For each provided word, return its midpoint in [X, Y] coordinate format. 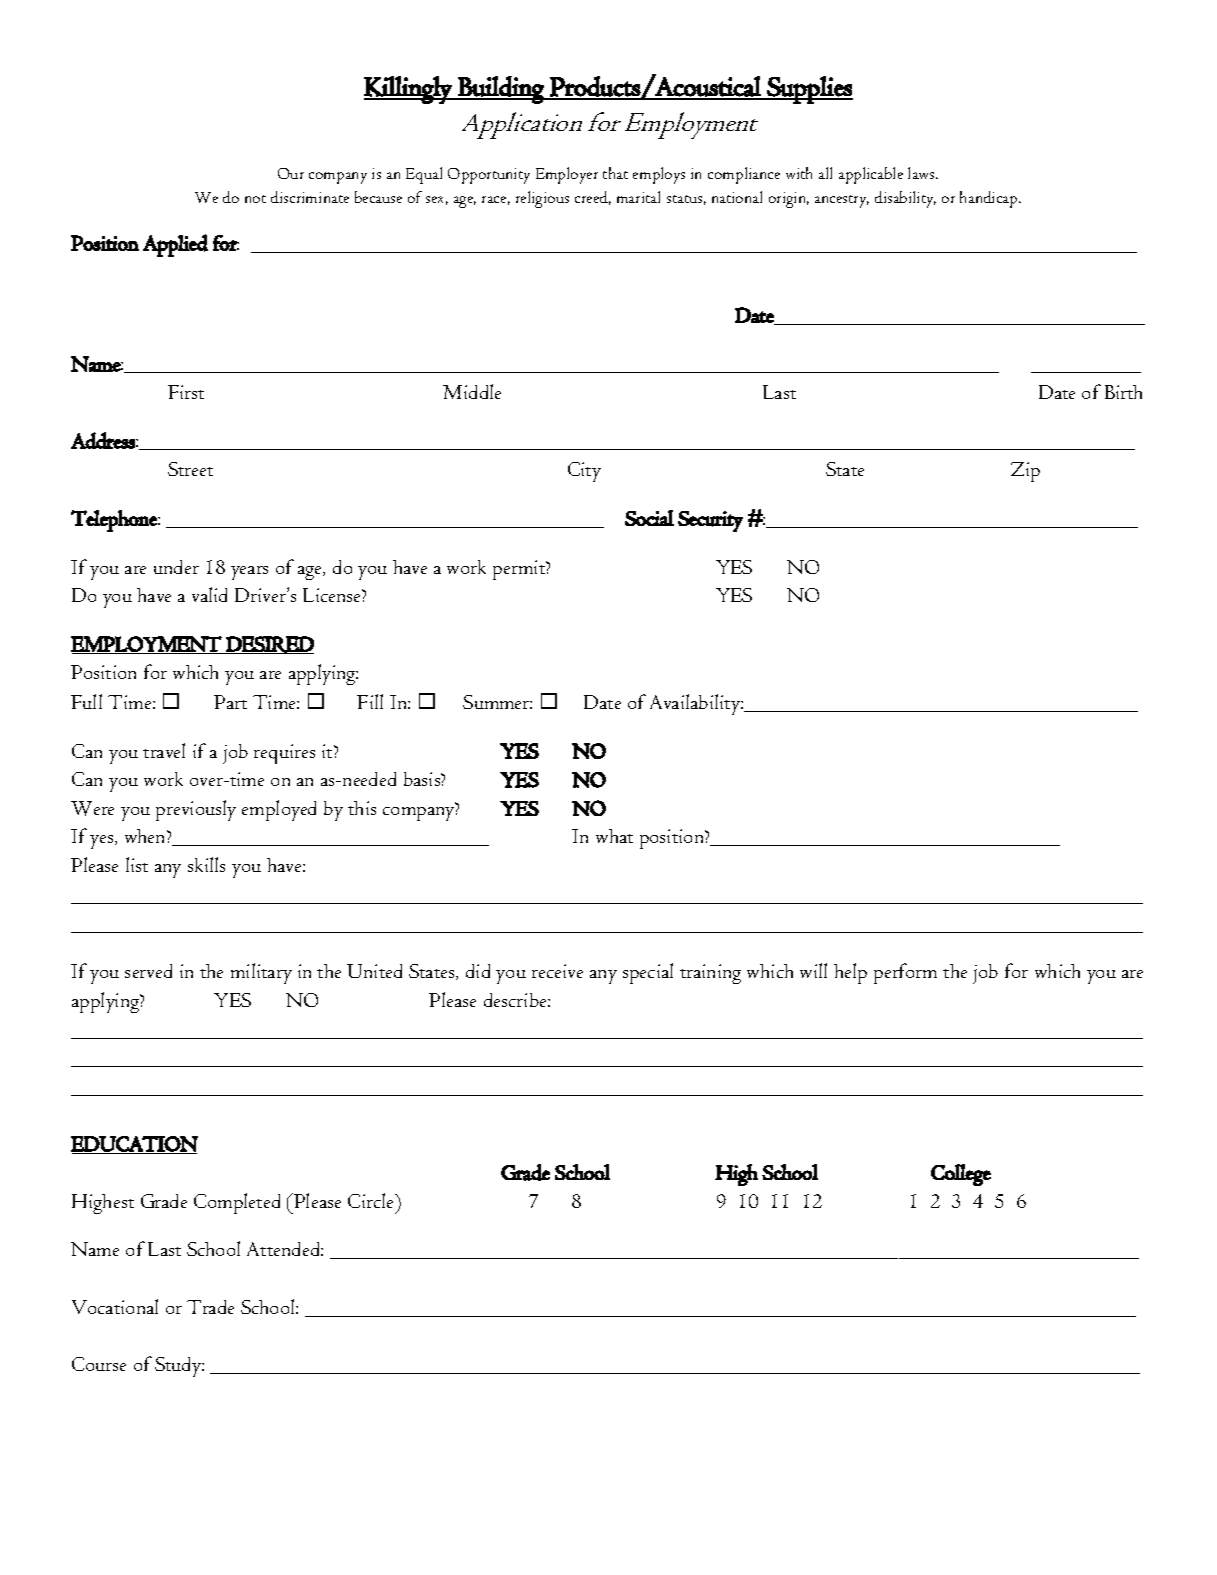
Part [230, 702]
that [615, 173]
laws [923, 173]
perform [905, 973]
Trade [210, 1307]
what [614, 836]
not [255, 199]
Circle [372, 1200]
